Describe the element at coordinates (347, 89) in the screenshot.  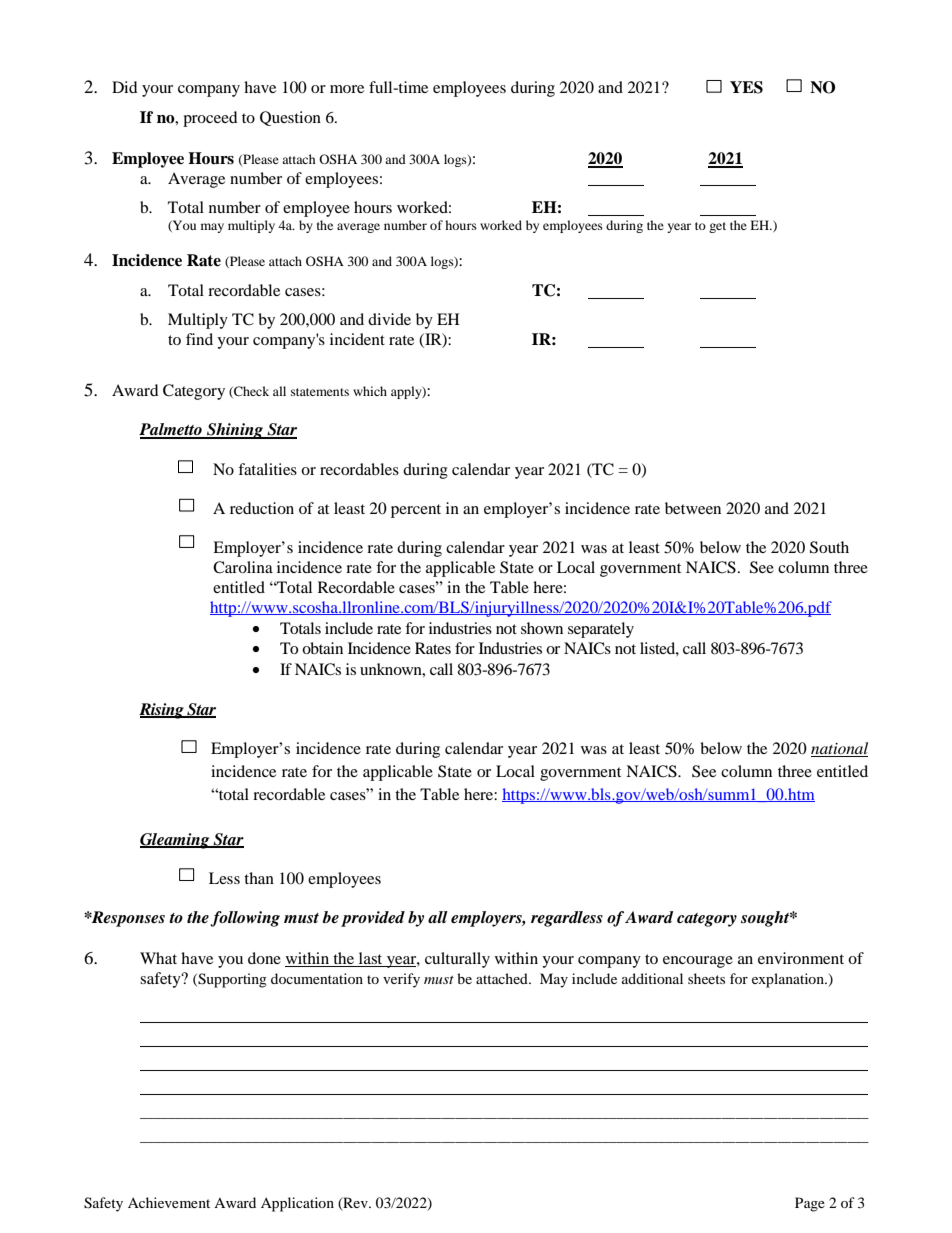
I see `more` at that location.
